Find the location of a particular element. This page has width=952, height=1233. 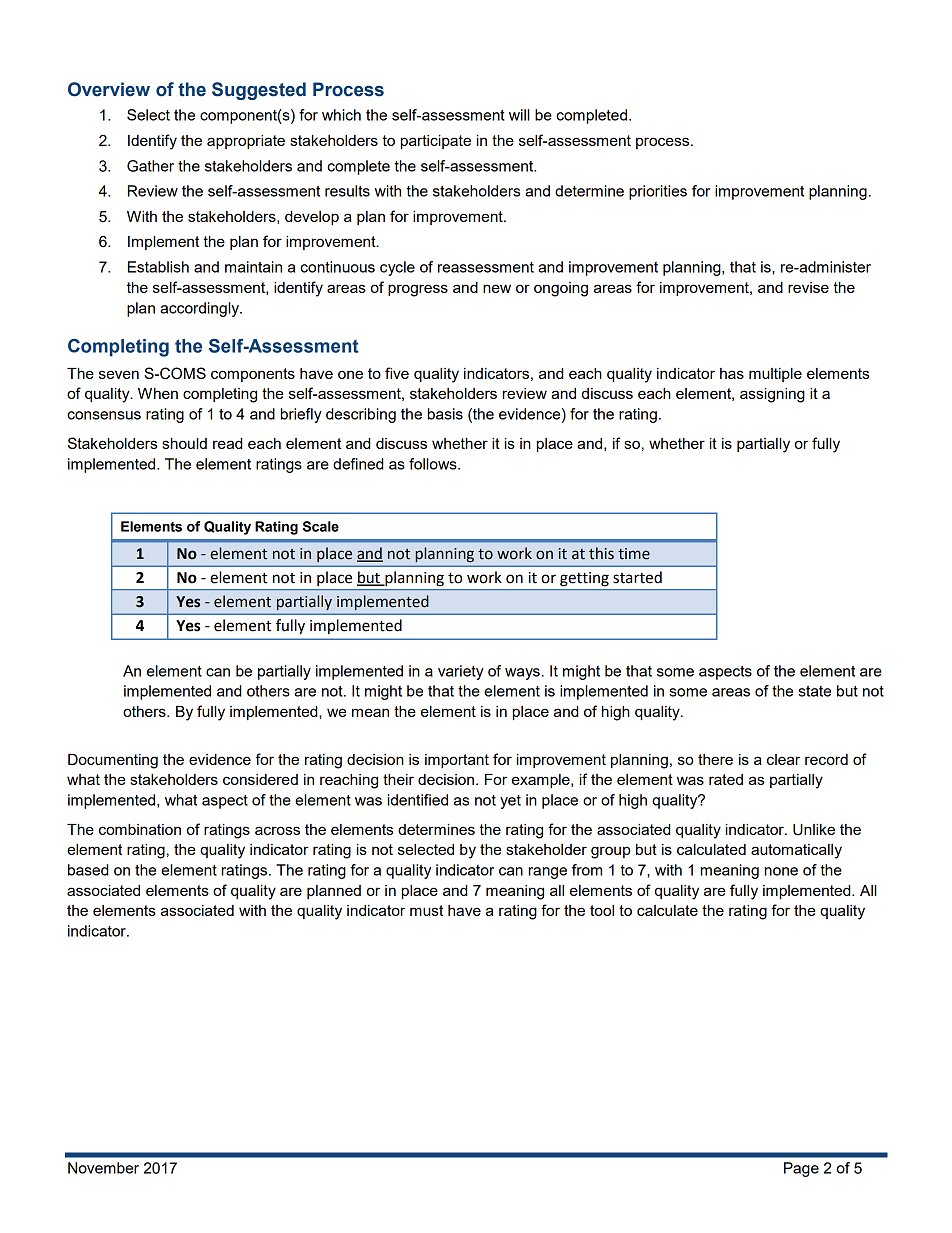

identified is located at coordinates (418, 800).
